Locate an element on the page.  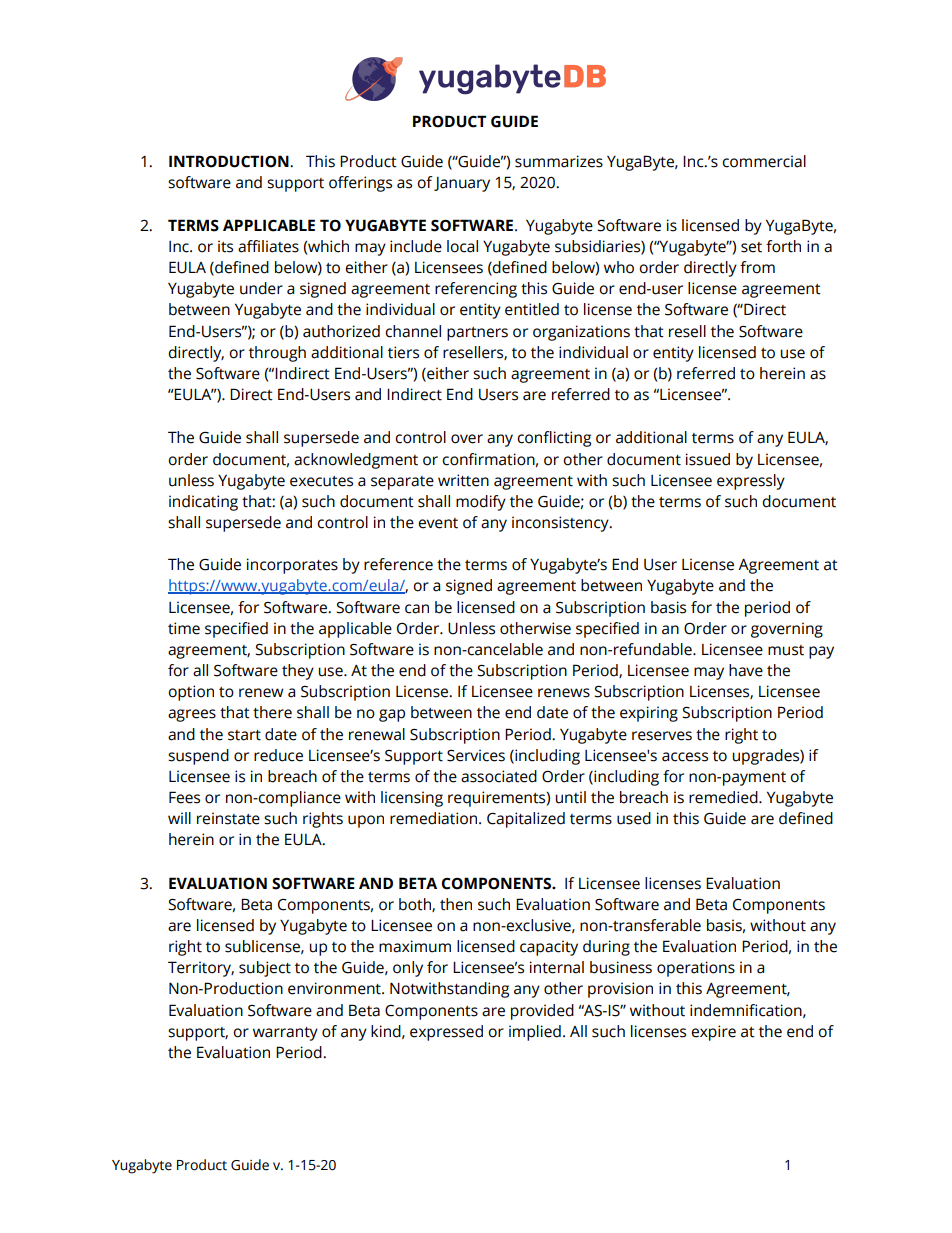
modify is located at coordinates (481, 503).
